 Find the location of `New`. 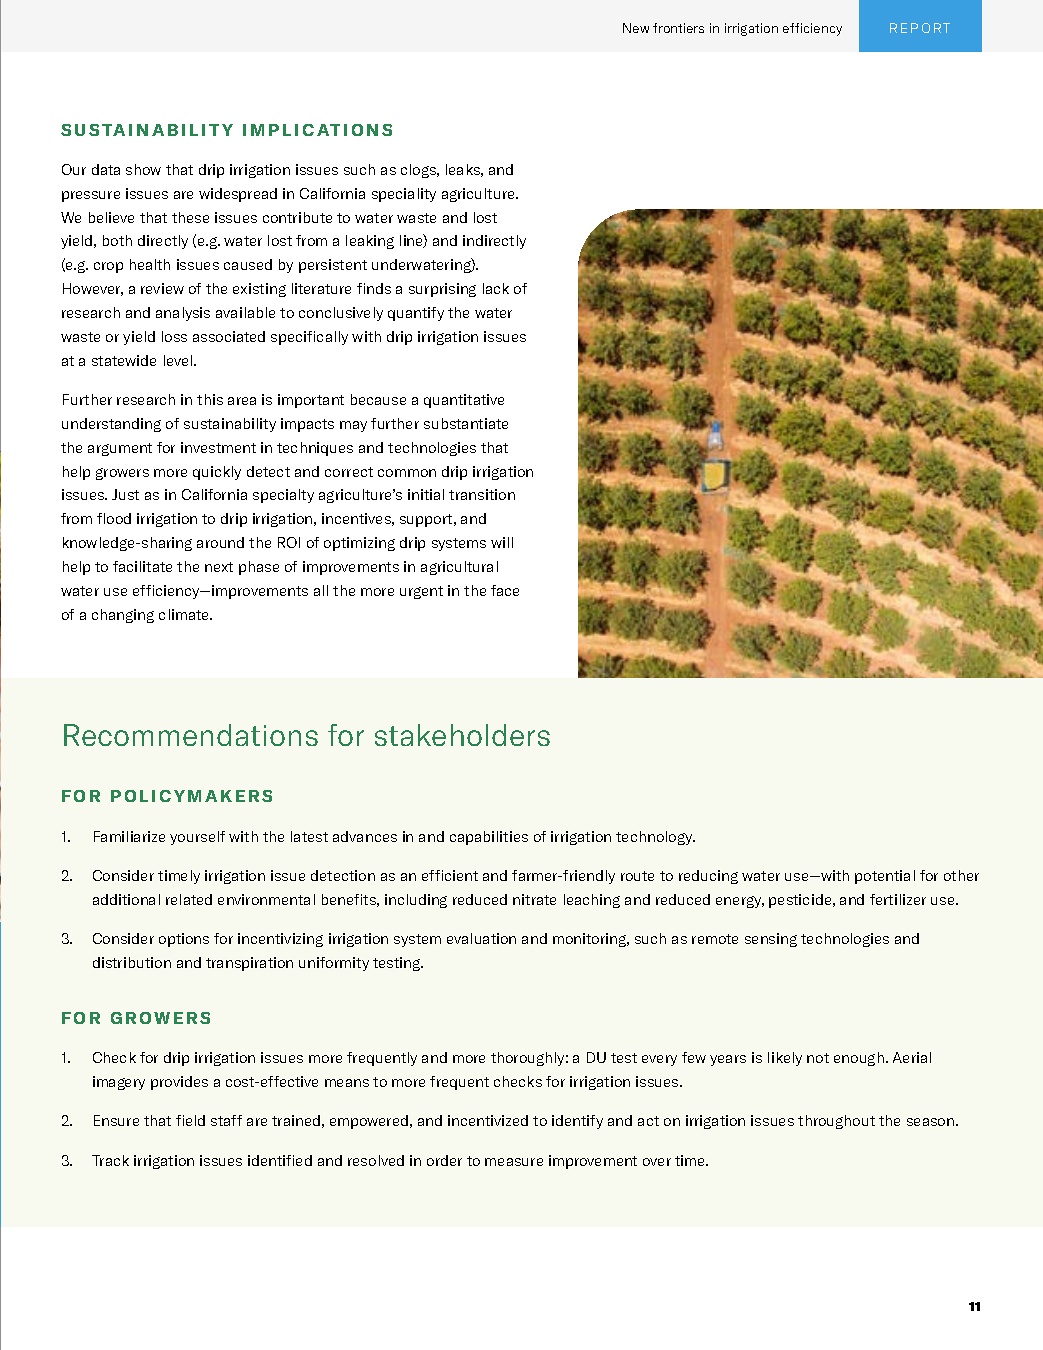

New is located at coordinates (636, 28).
